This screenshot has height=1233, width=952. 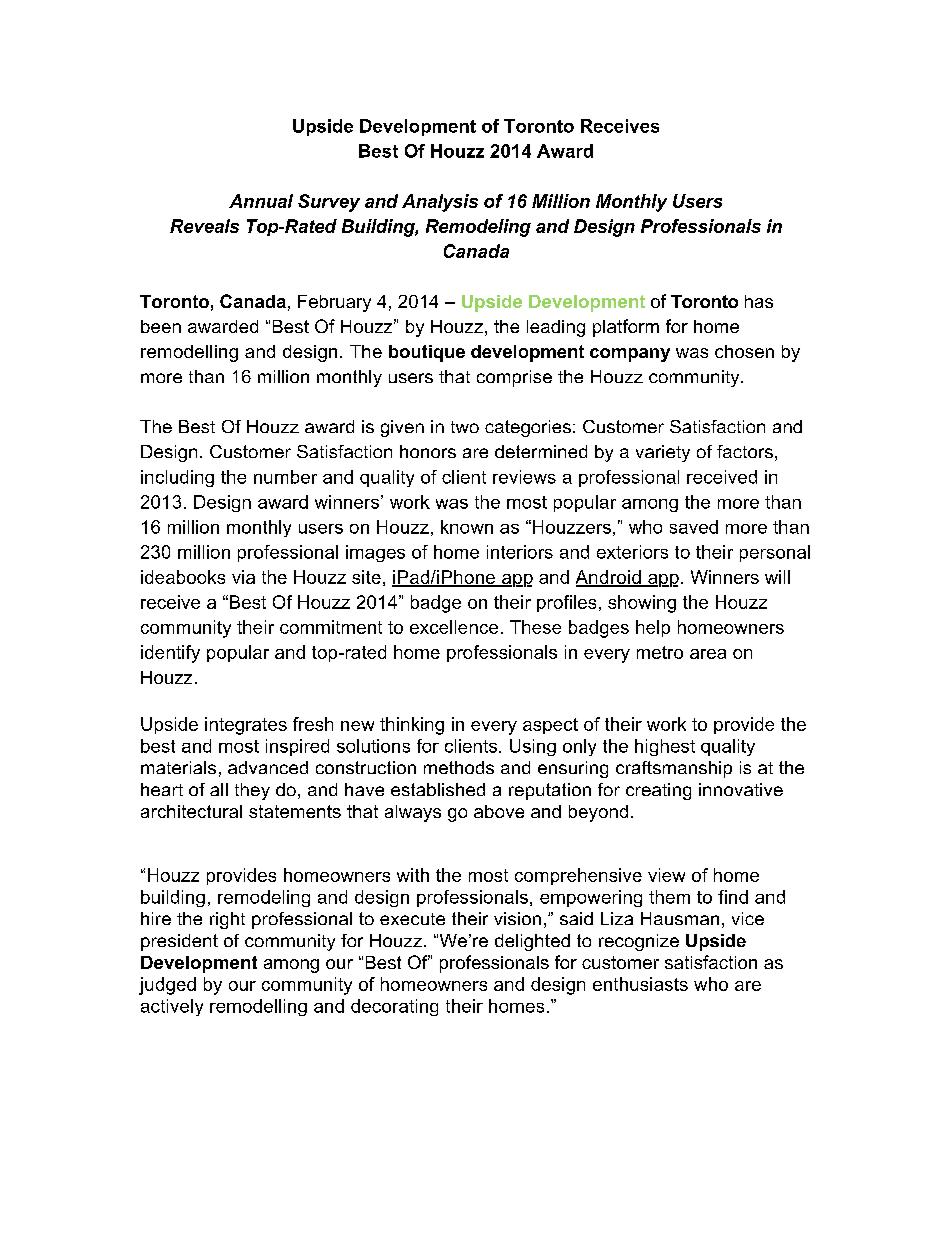 What do you see at coordinates (640, 984) in the screenshot?
I see `enthusiasts` at bounding box center [640, 984].
